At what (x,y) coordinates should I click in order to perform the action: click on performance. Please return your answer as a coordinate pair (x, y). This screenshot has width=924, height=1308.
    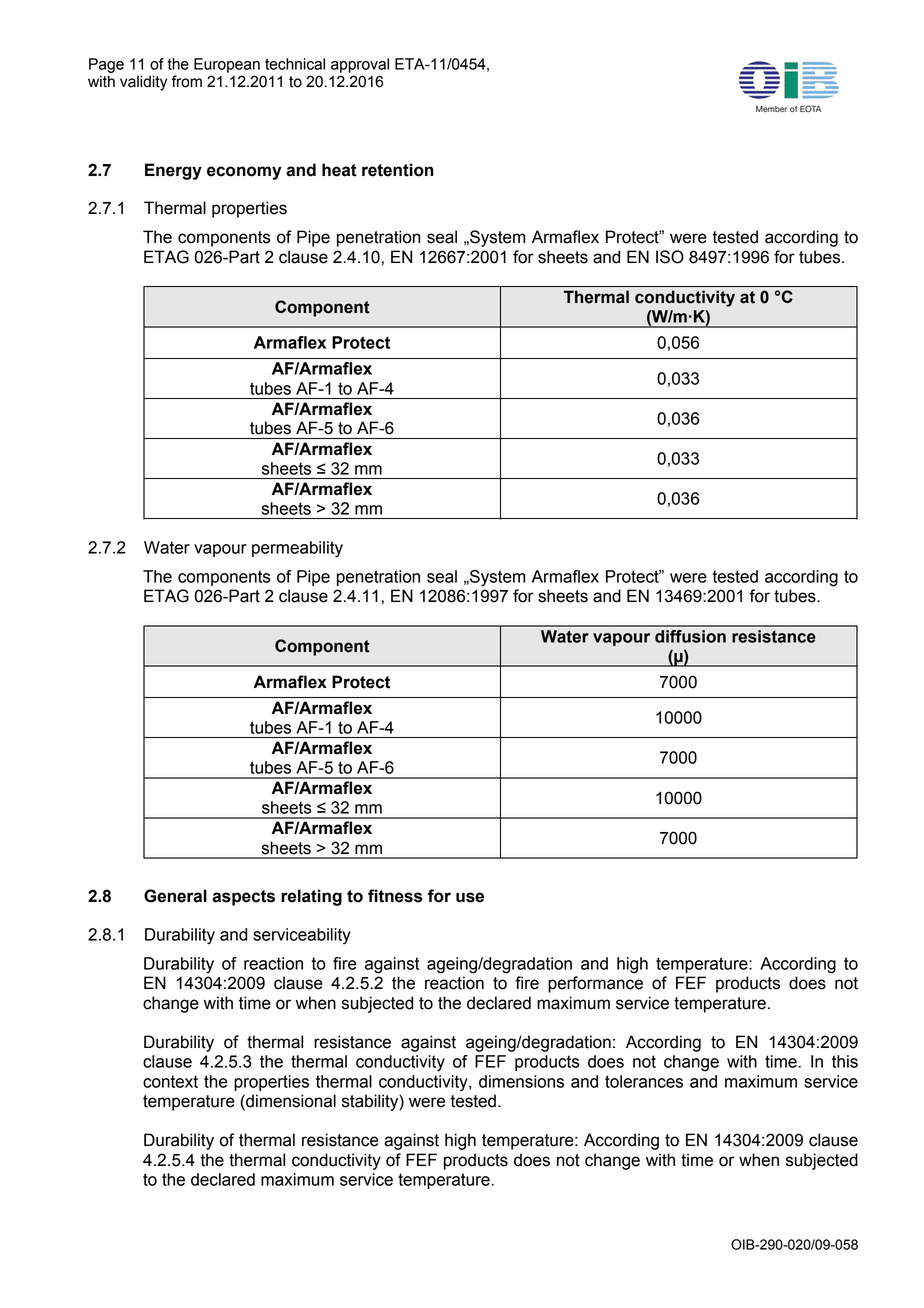
    Looking at the image, I should click on (595, 984).
